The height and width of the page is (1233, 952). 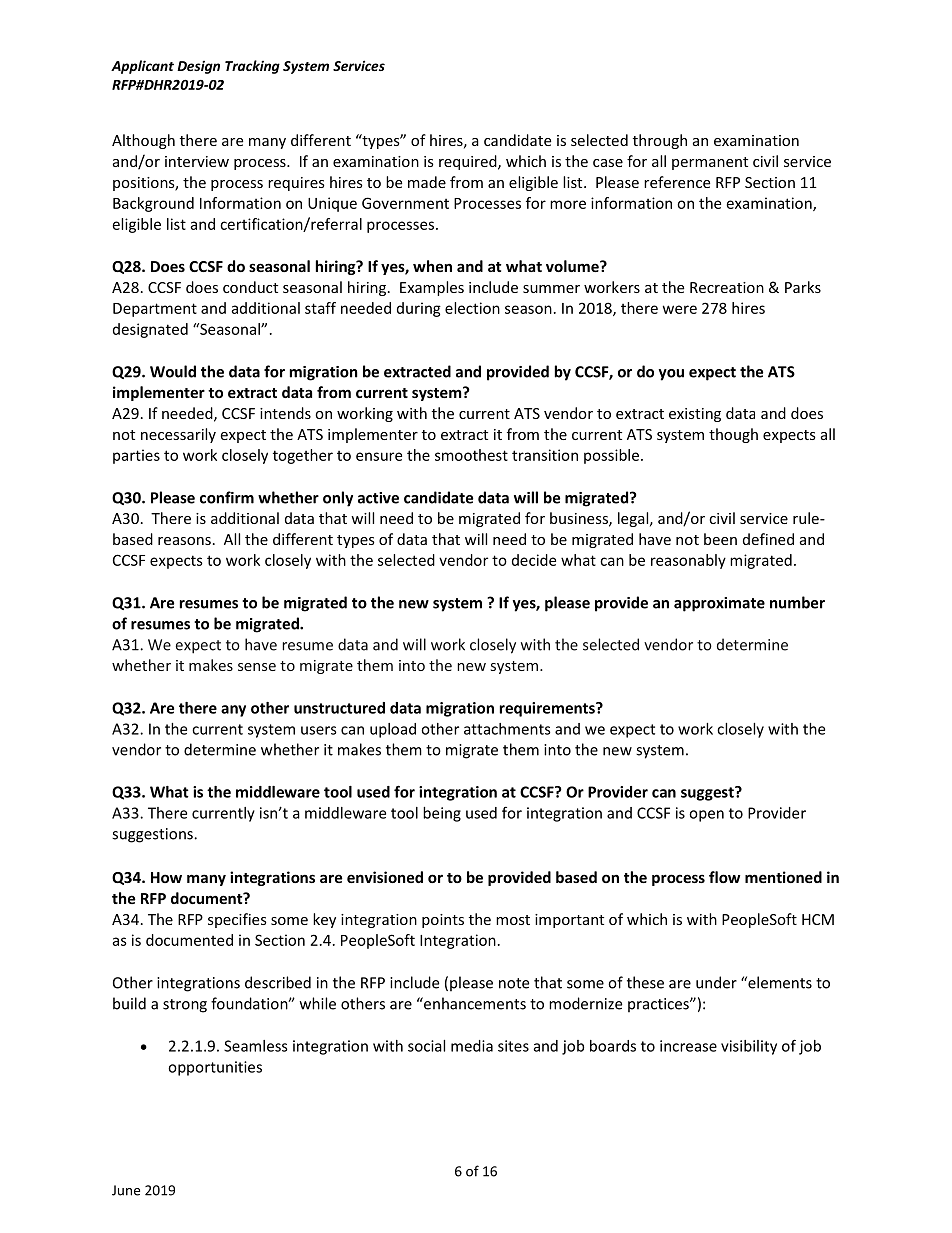 What do you see at coordinates (166, 877) in the page?
I see `How` at bounding box center [166, 877].
